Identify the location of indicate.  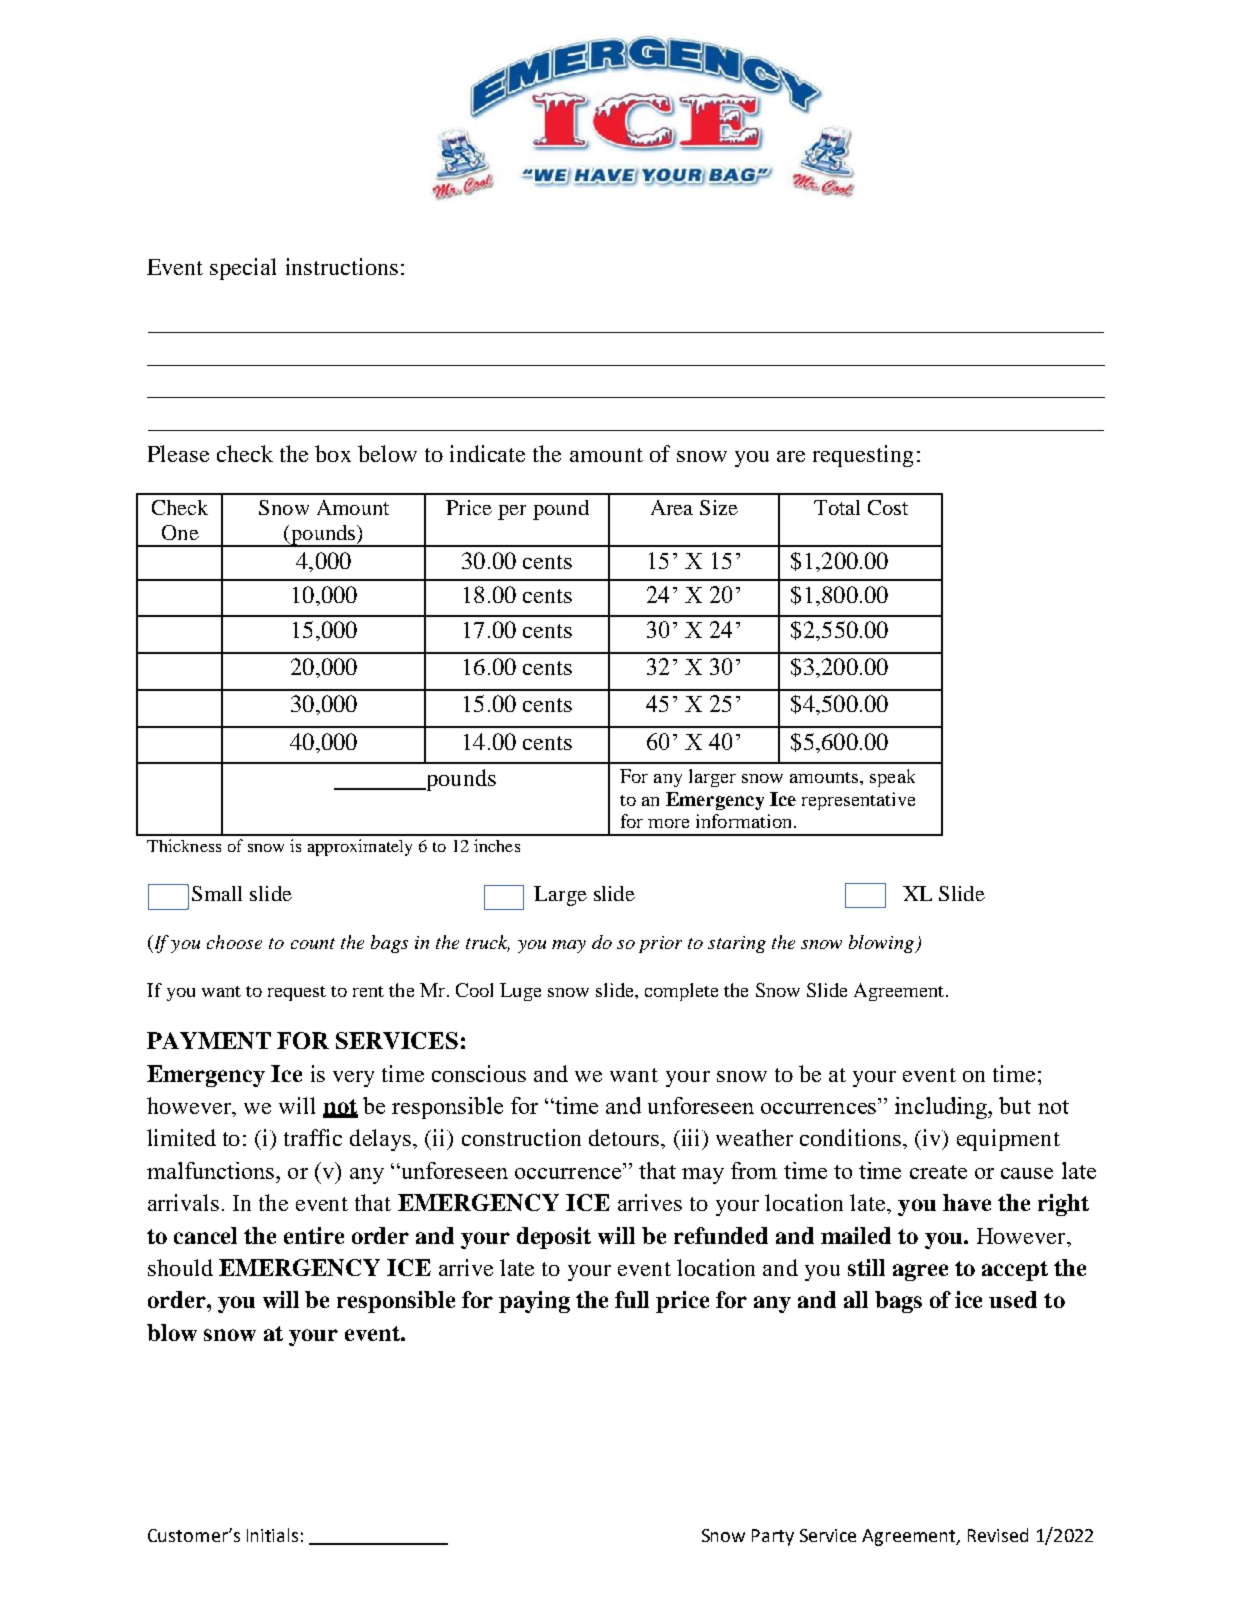
(487, 453).
